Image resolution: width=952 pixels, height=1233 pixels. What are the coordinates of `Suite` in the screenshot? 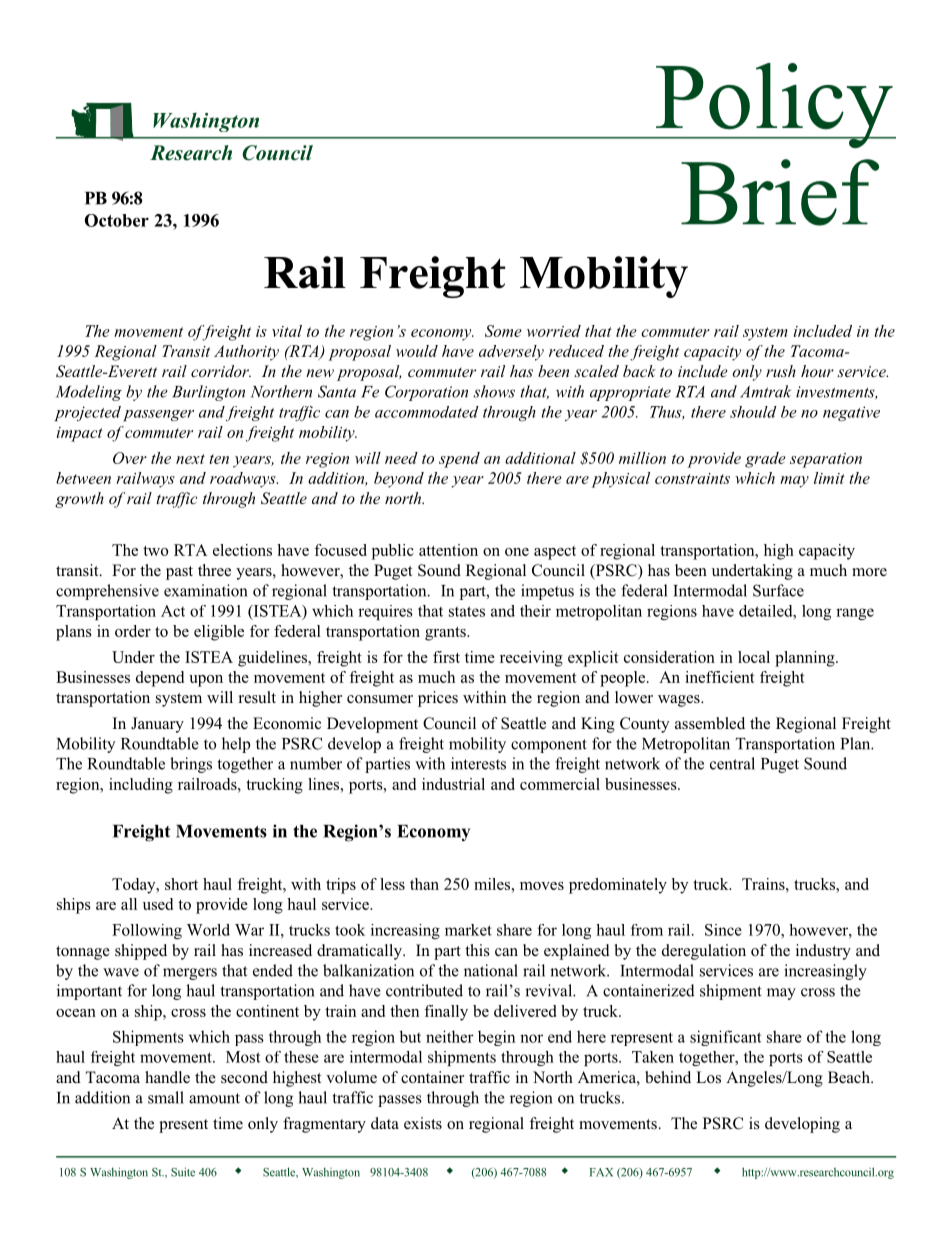 It's located at (183, 1172).
